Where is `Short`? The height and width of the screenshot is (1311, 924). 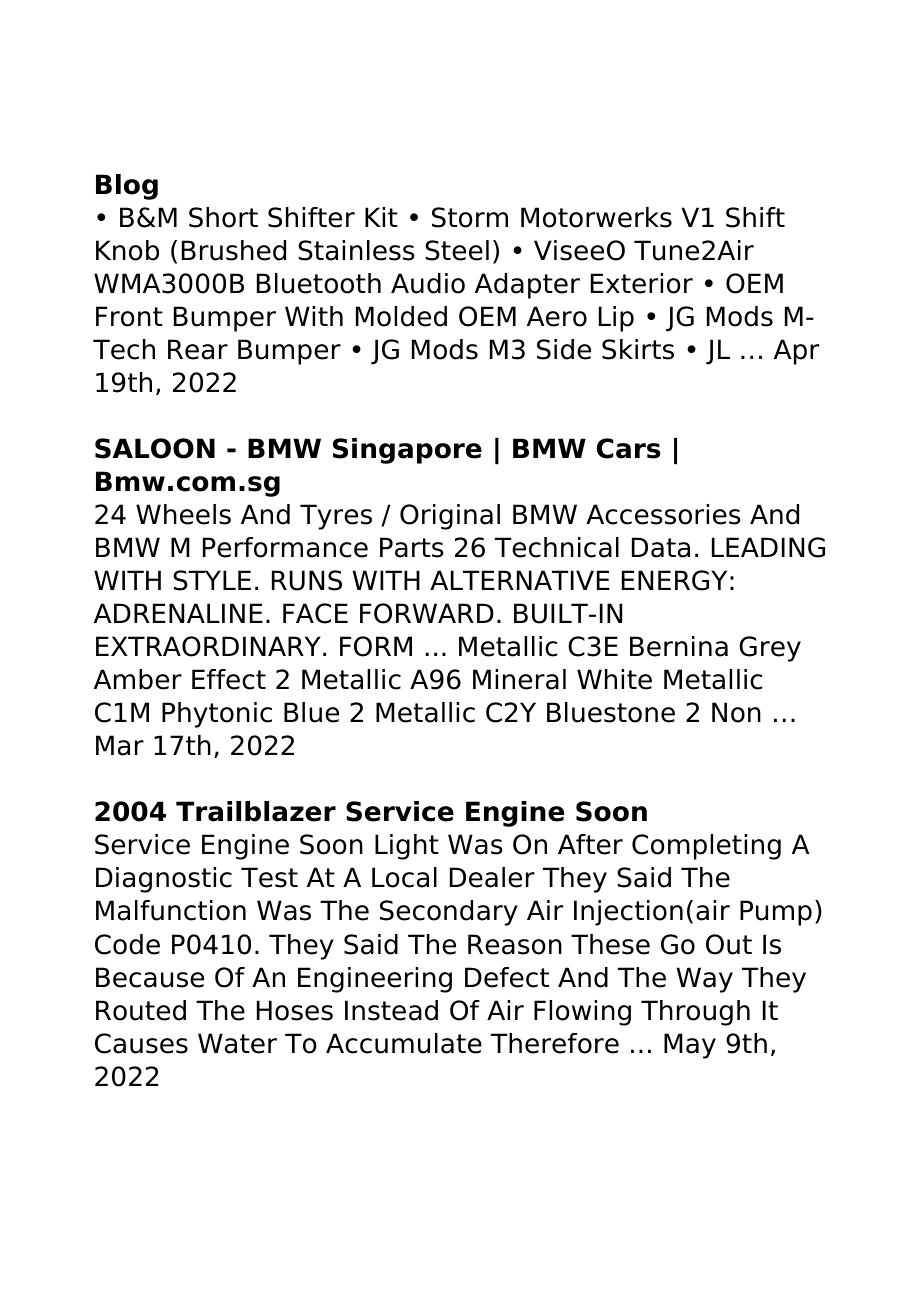
Short is located at coordinates (223, 217).
